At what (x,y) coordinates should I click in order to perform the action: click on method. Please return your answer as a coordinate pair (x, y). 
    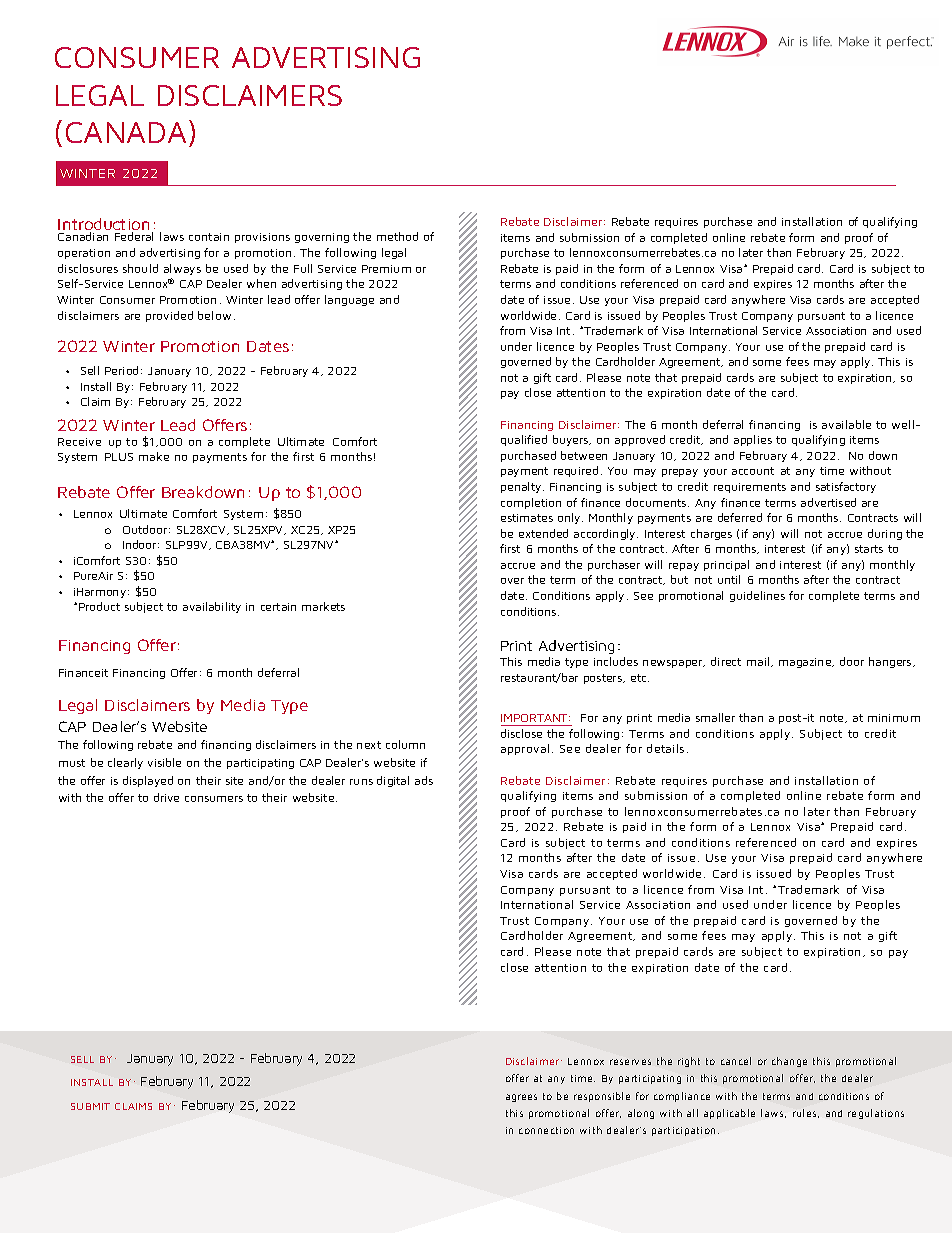
    Looking at the image, I should click on (397, 236).
